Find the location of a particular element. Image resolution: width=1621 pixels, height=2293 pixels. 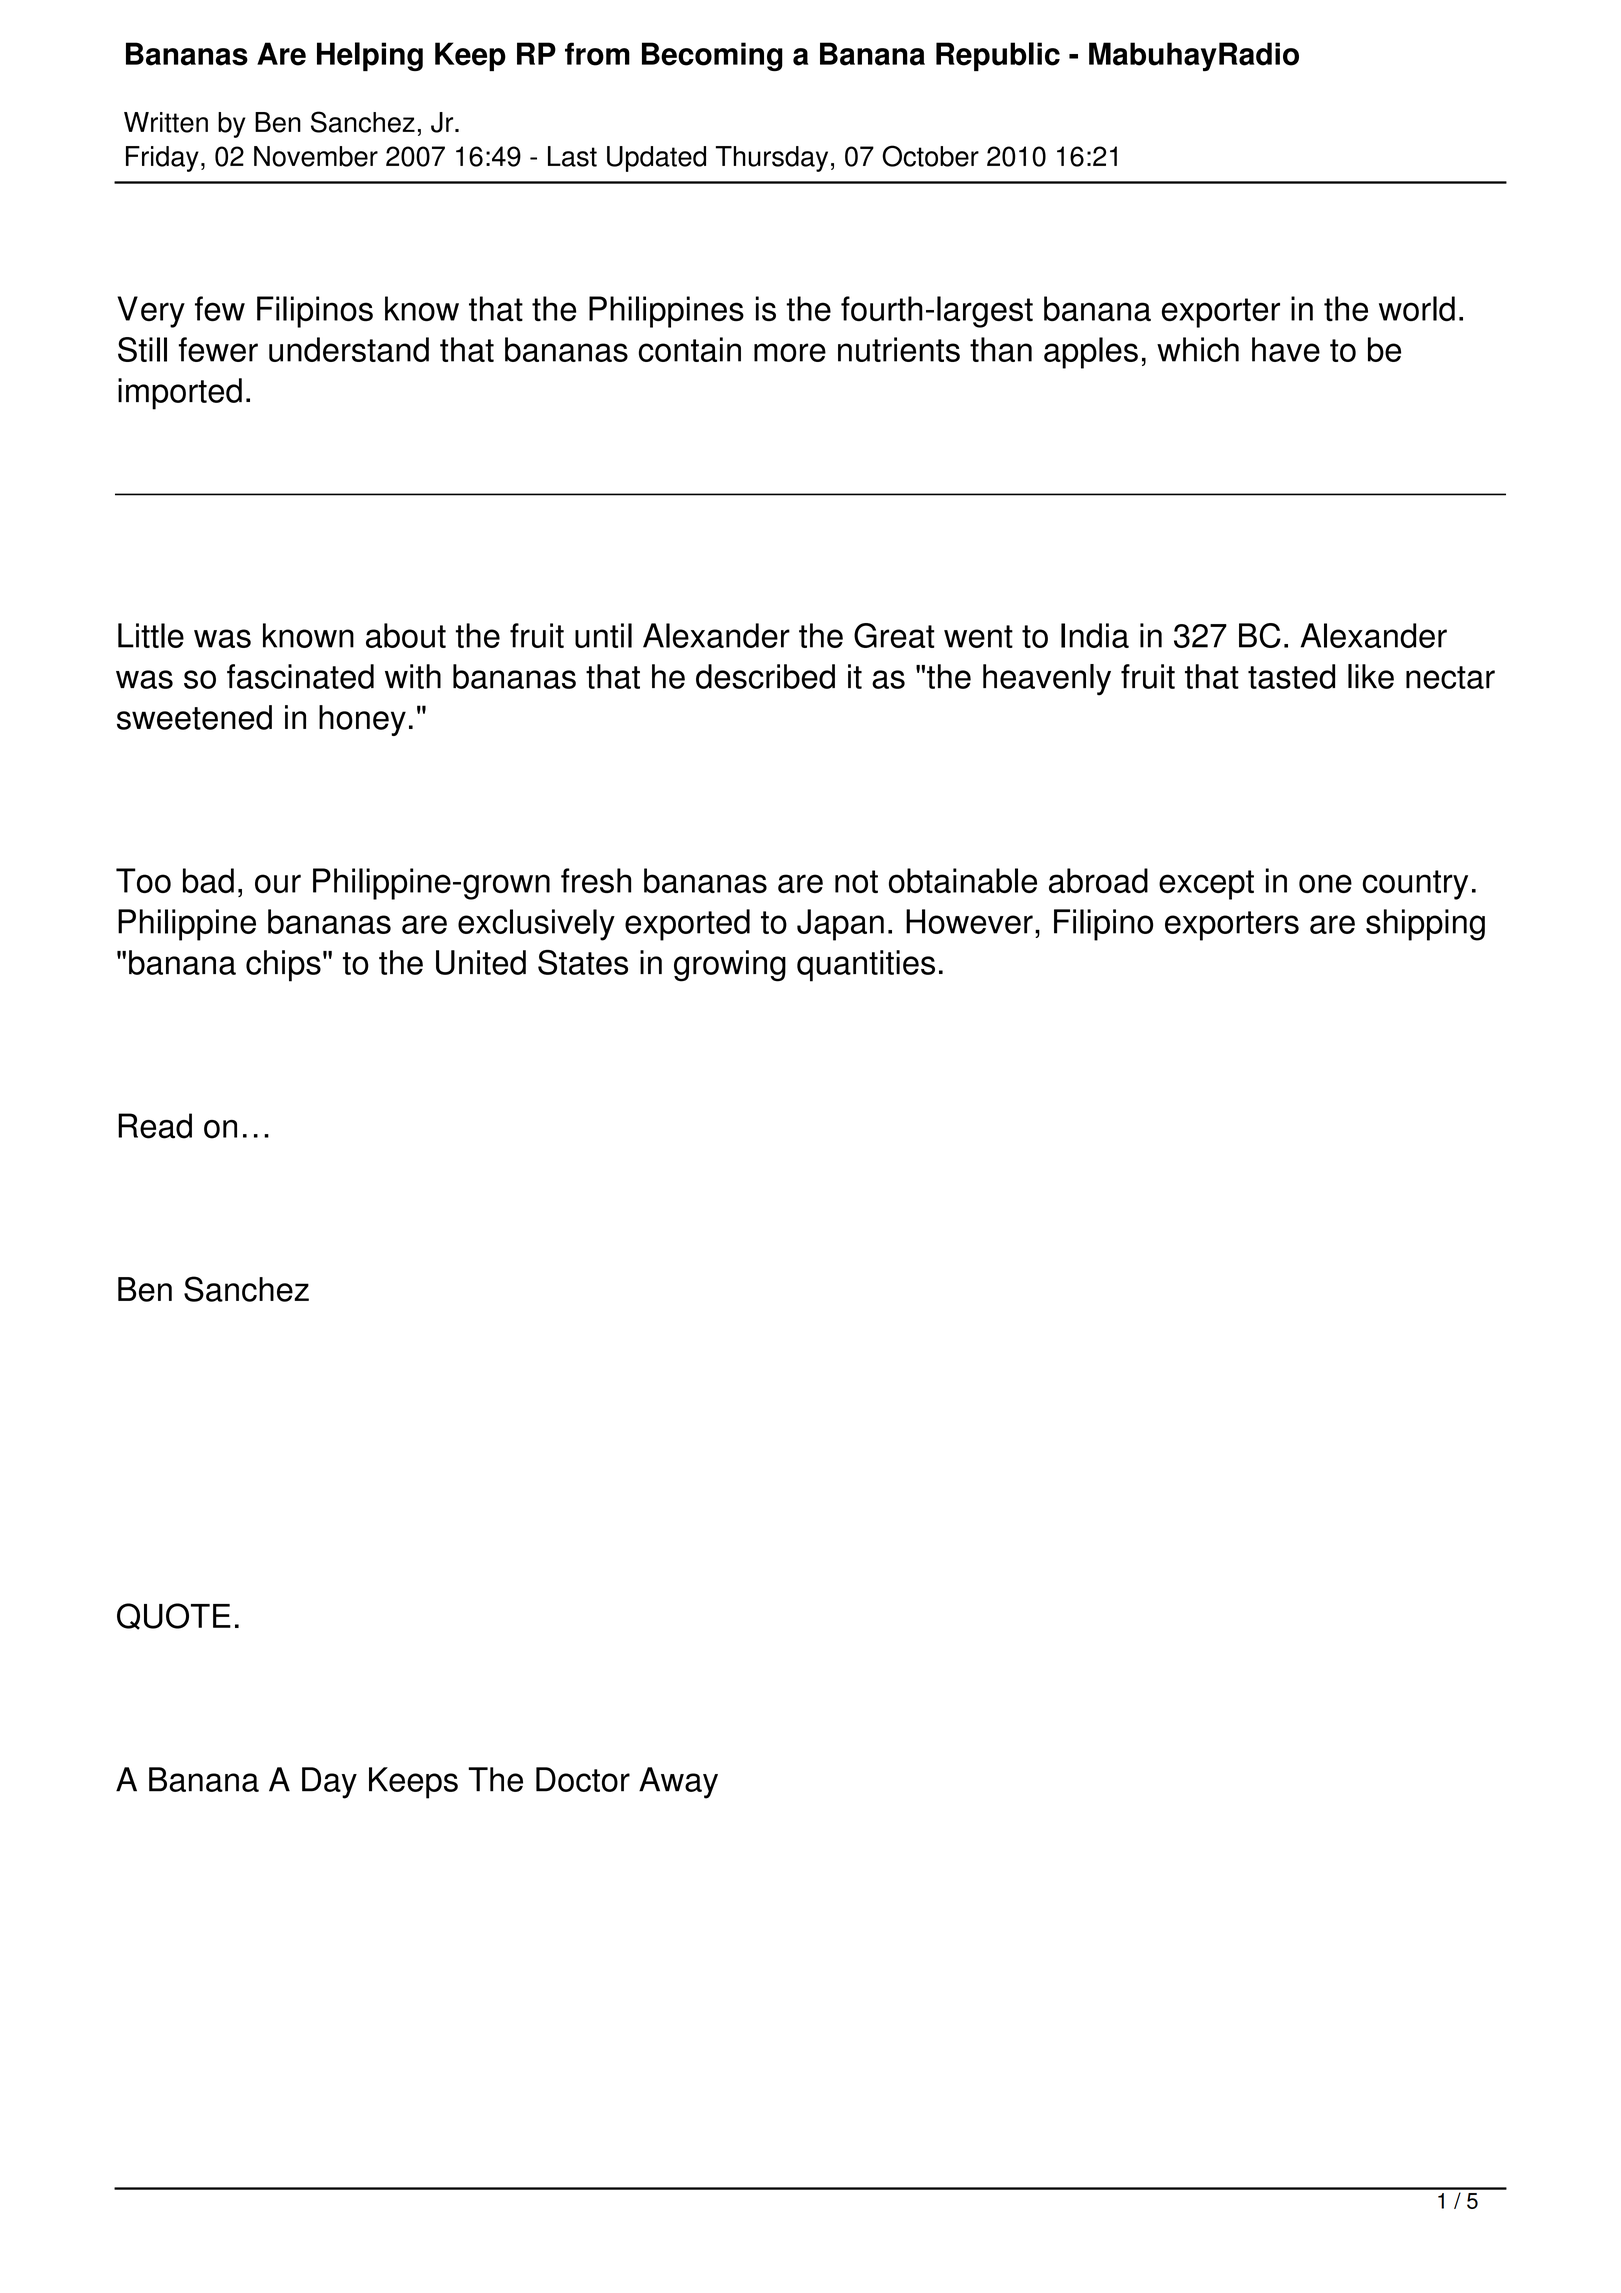

except is located at coordinates (1206, 885).
